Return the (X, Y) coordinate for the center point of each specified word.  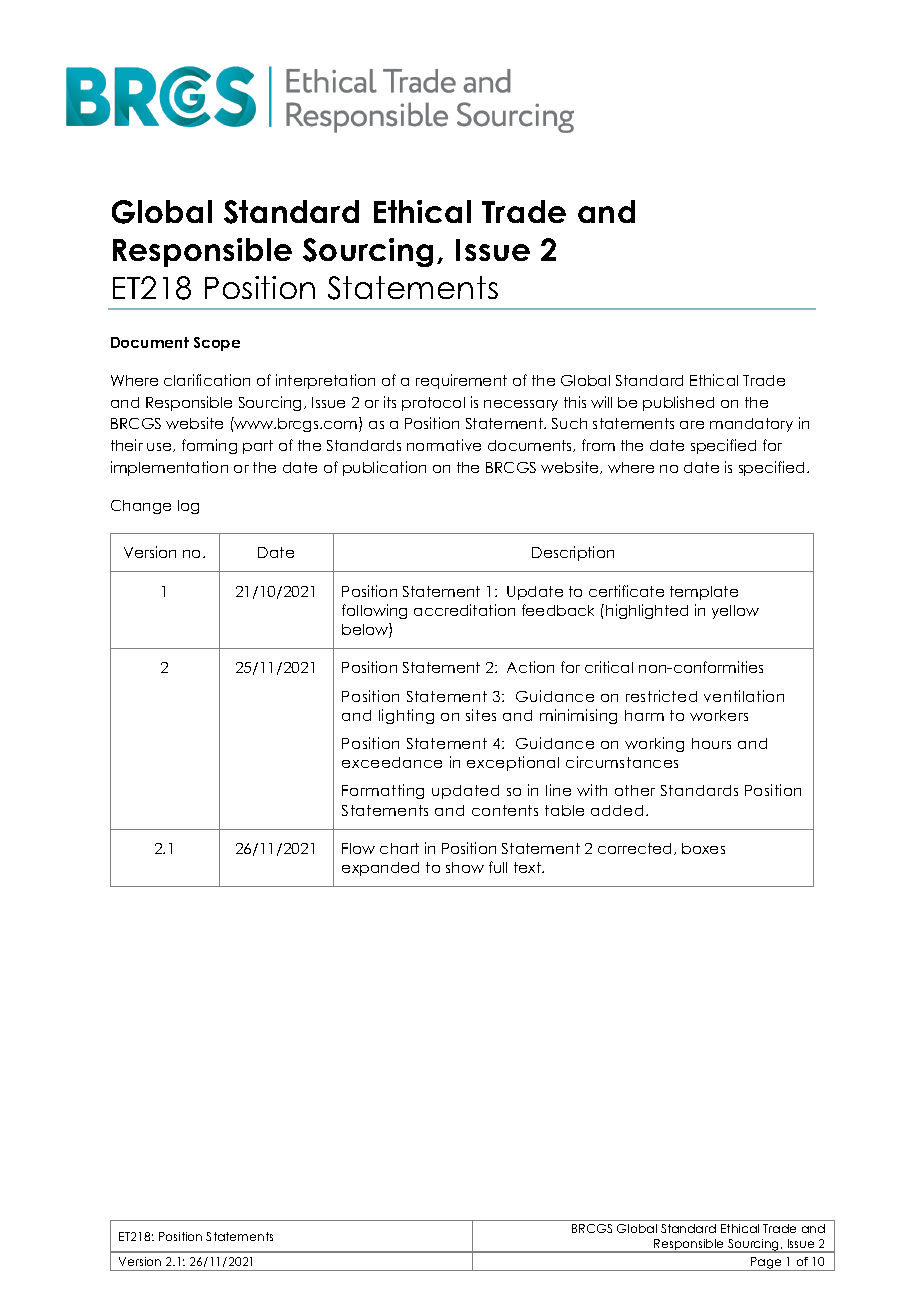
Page (766, 1264)
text (528, 867)
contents (505, 810)
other (635, 790)
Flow (358, 848)
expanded (380, 869)
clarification (207, 380)
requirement (461, 381)
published (678, 403)
